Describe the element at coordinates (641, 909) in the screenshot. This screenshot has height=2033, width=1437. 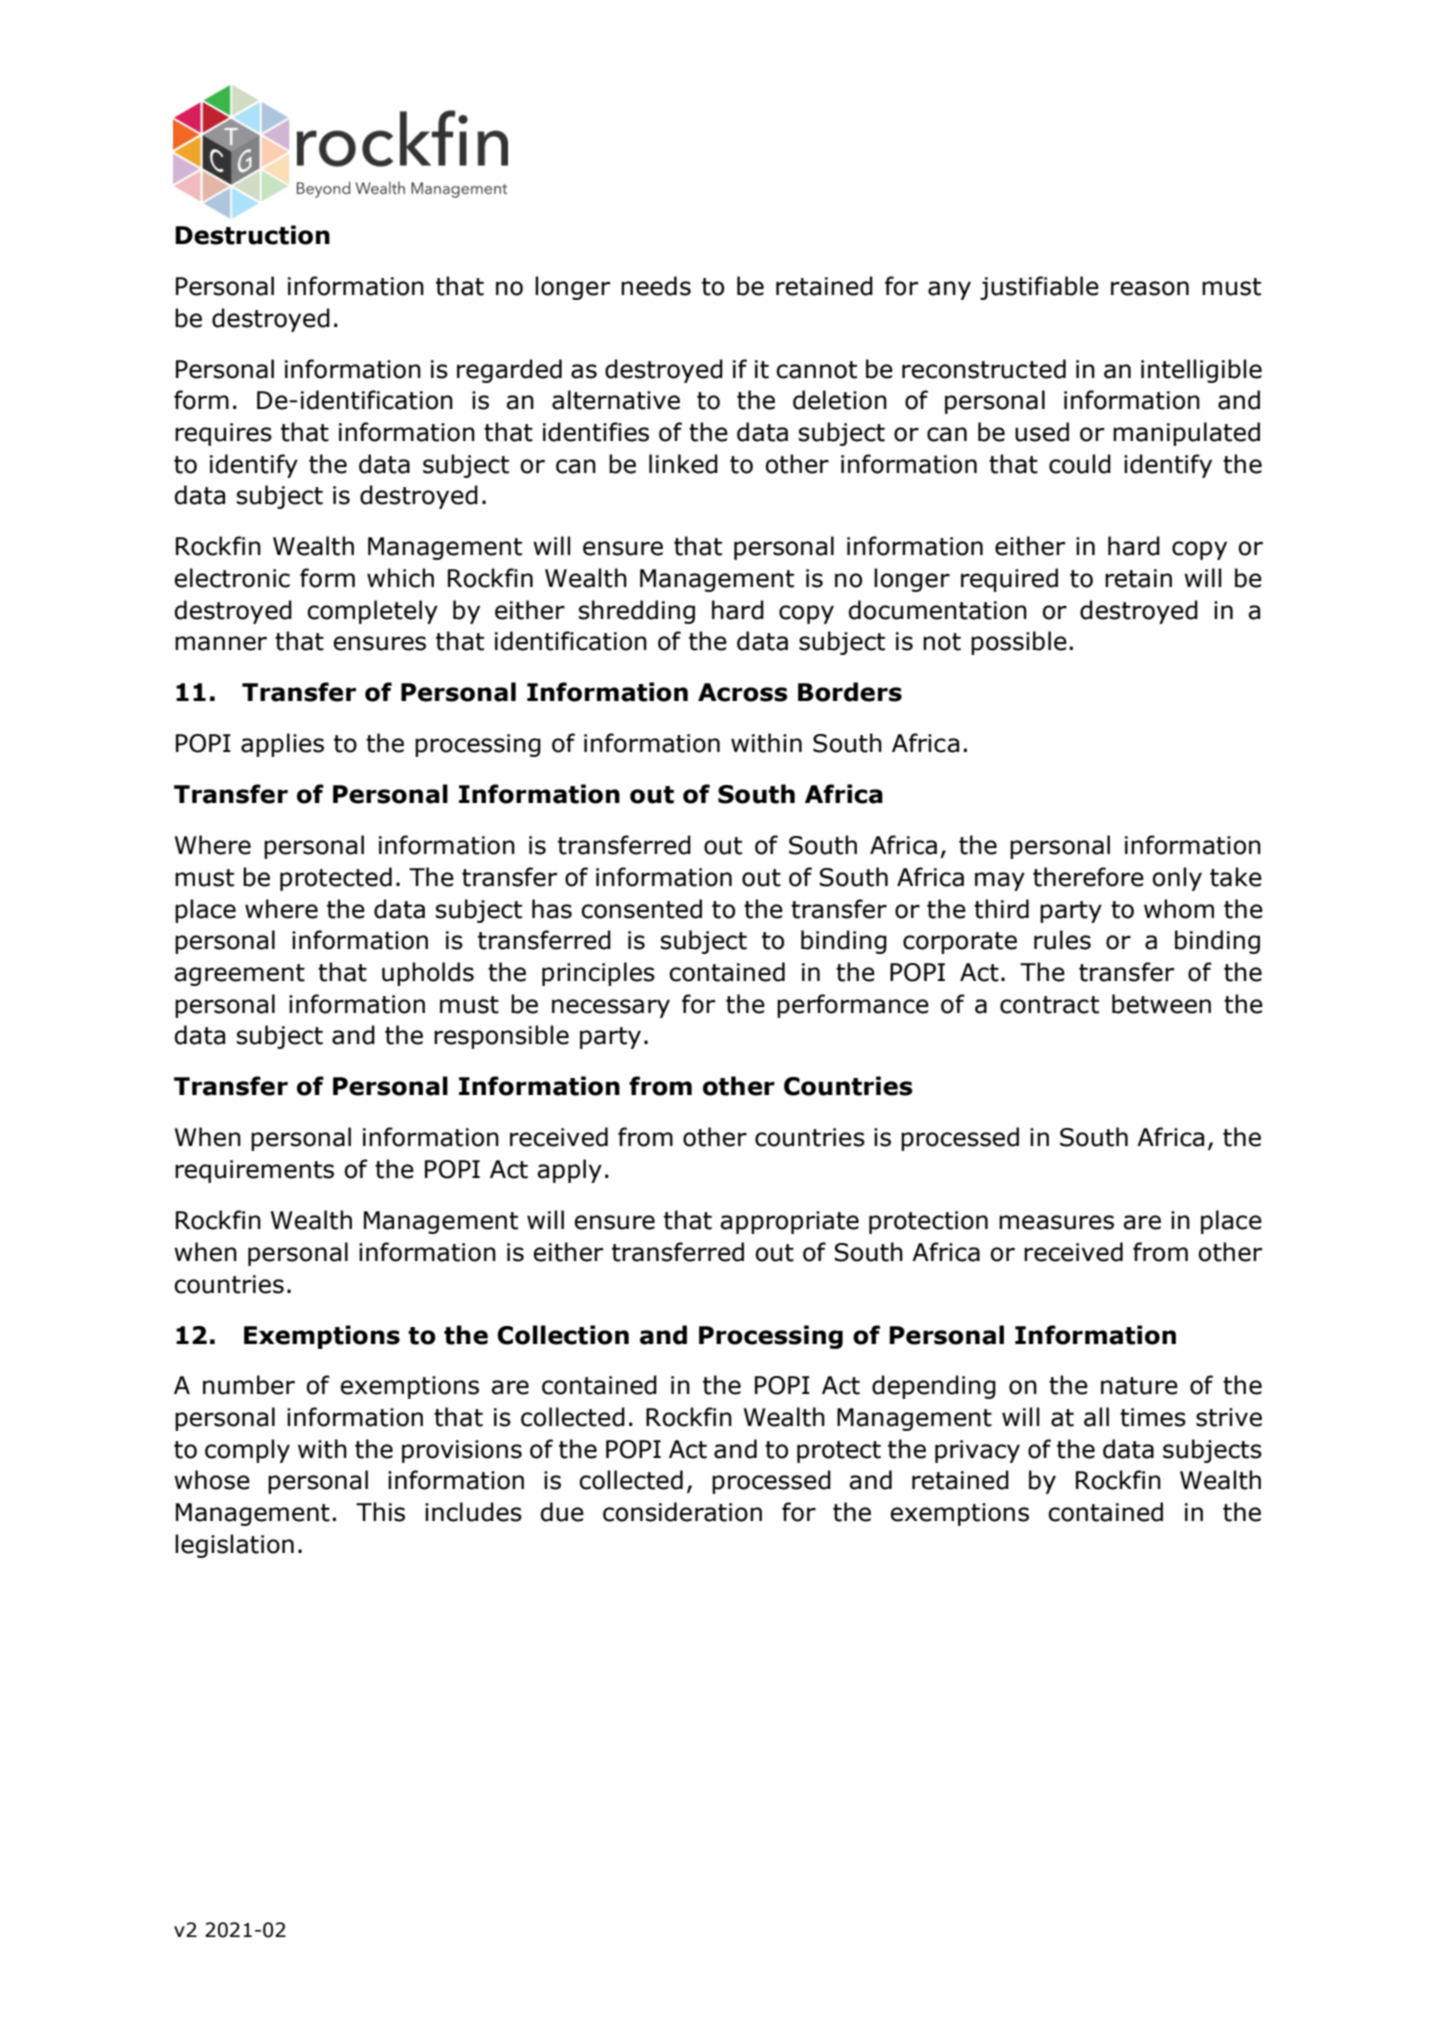
I see `consented` at that location.
